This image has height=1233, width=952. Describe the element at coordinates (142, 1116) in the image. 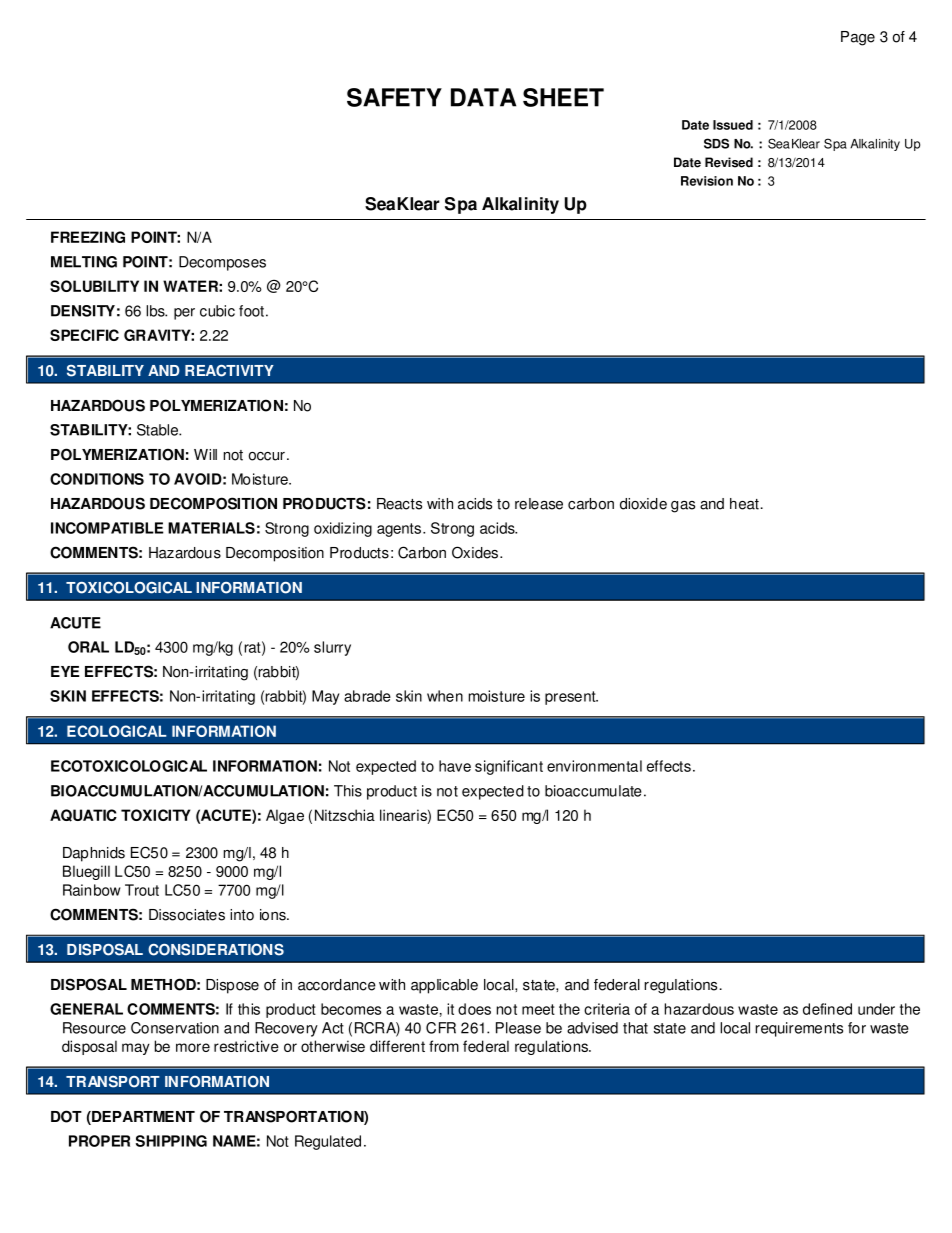

I see `DEPARTMENT` at that location.
